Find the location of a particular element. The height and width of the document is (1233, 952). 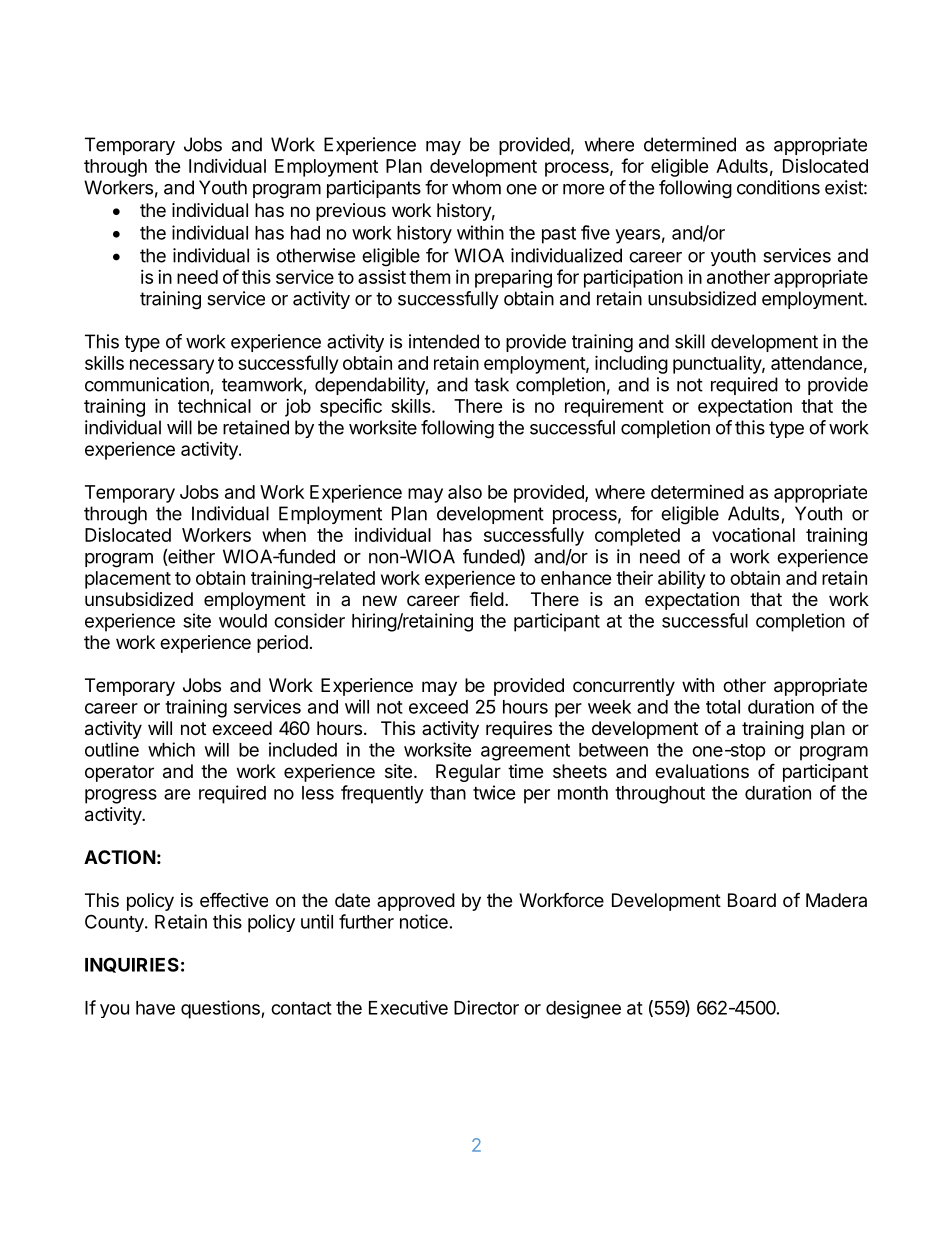

also is located at coordinates (465, 492).
